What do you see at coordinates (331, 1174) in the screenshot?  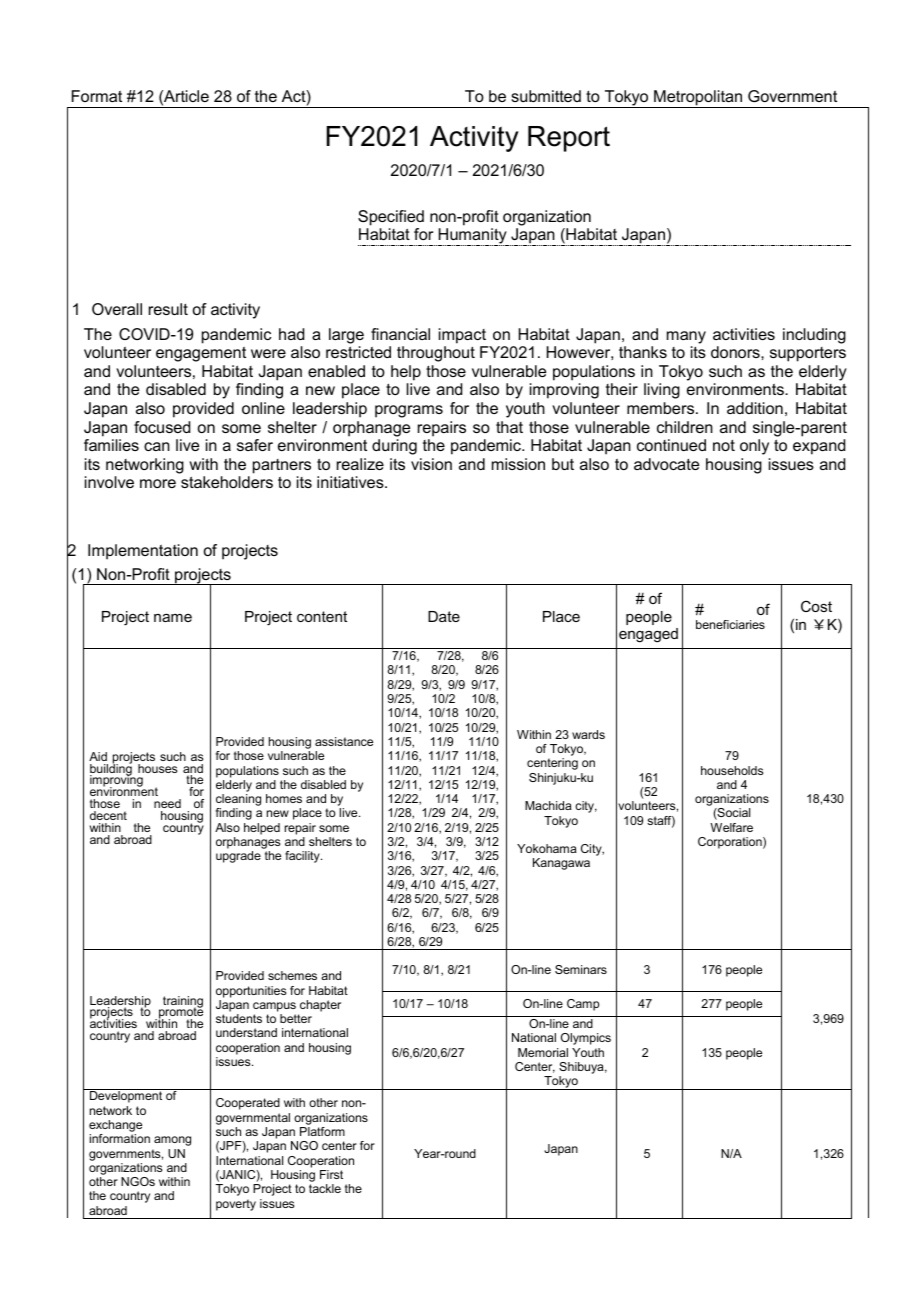 I see `First` at bounding box center [331, 1174].
